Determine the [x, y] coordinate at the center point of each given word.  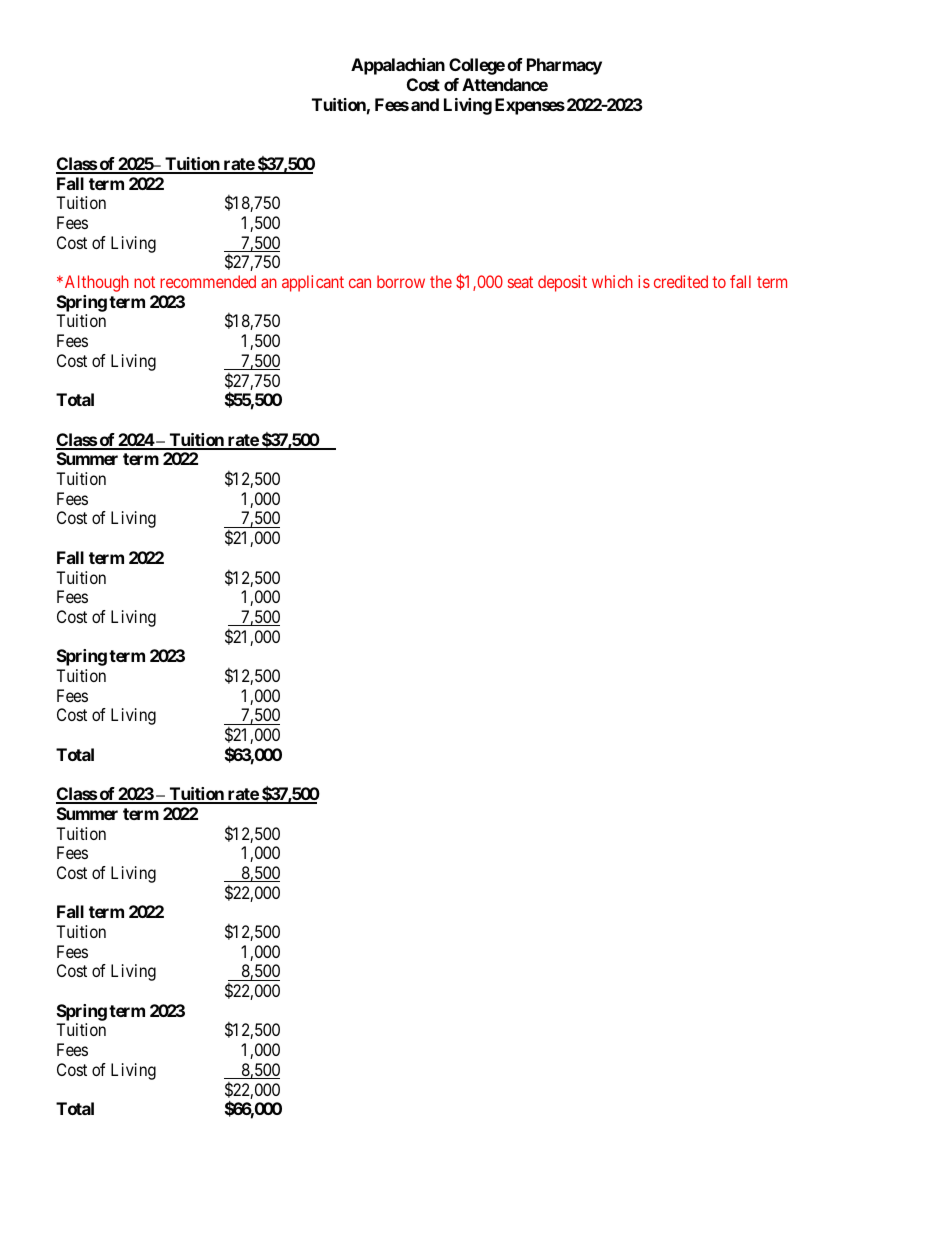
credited [681, 281]
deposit [562, 283]
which [612, 281]
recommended [208, 281]
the [441, 281]
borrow [401, 281]
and [425, 104]
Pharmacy [564, 66]
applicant [313, 283]
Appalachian [398, 66]
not [144, 282]
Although [95, 283]
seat [520, 282]
